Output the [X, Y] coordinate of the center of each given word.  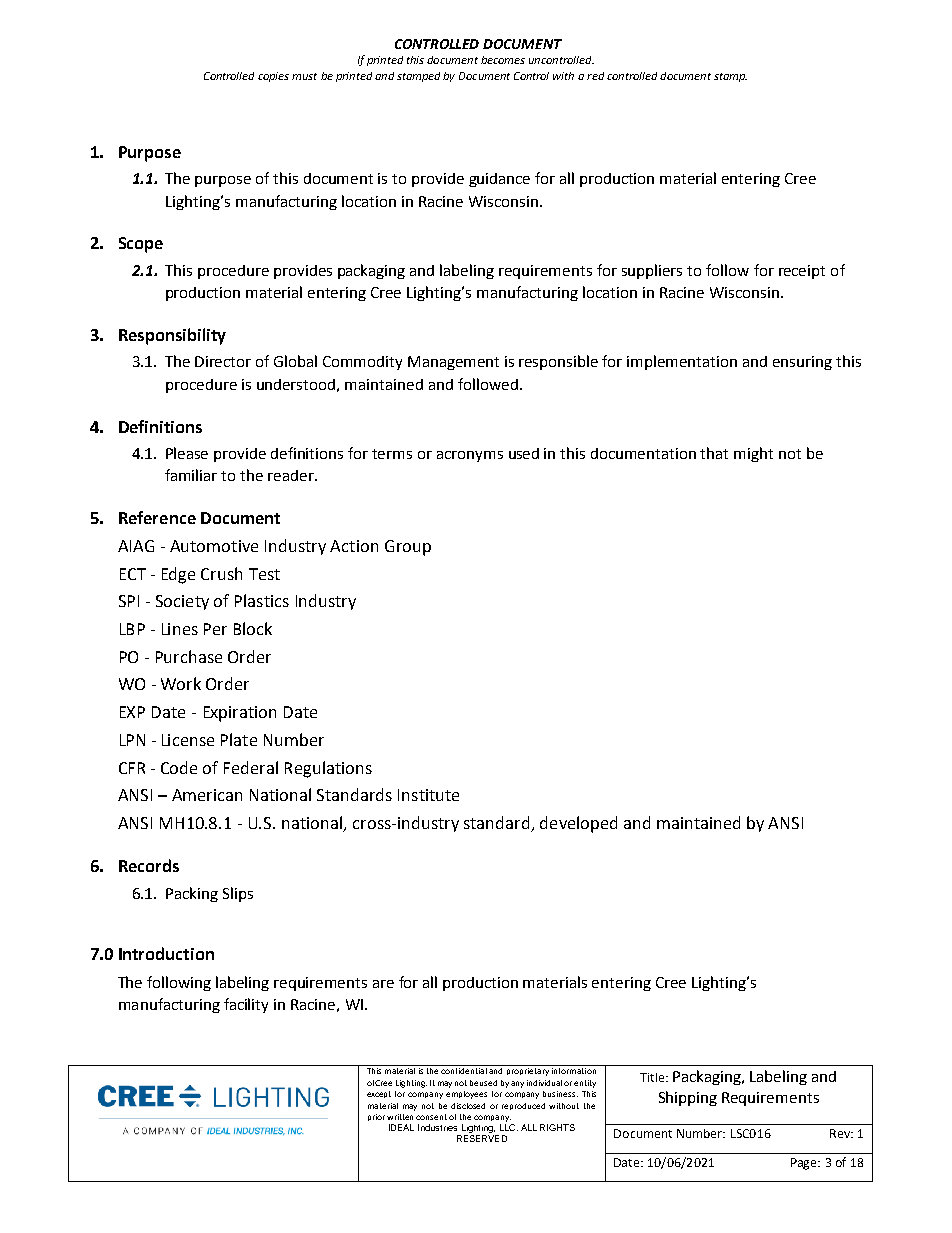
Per [215, 629]
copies [273, 77]
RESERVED [482, 1138]
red [595, 76]
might [753, 454]
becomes [503, 60]
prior [376, 1117]
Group [408, 548]
